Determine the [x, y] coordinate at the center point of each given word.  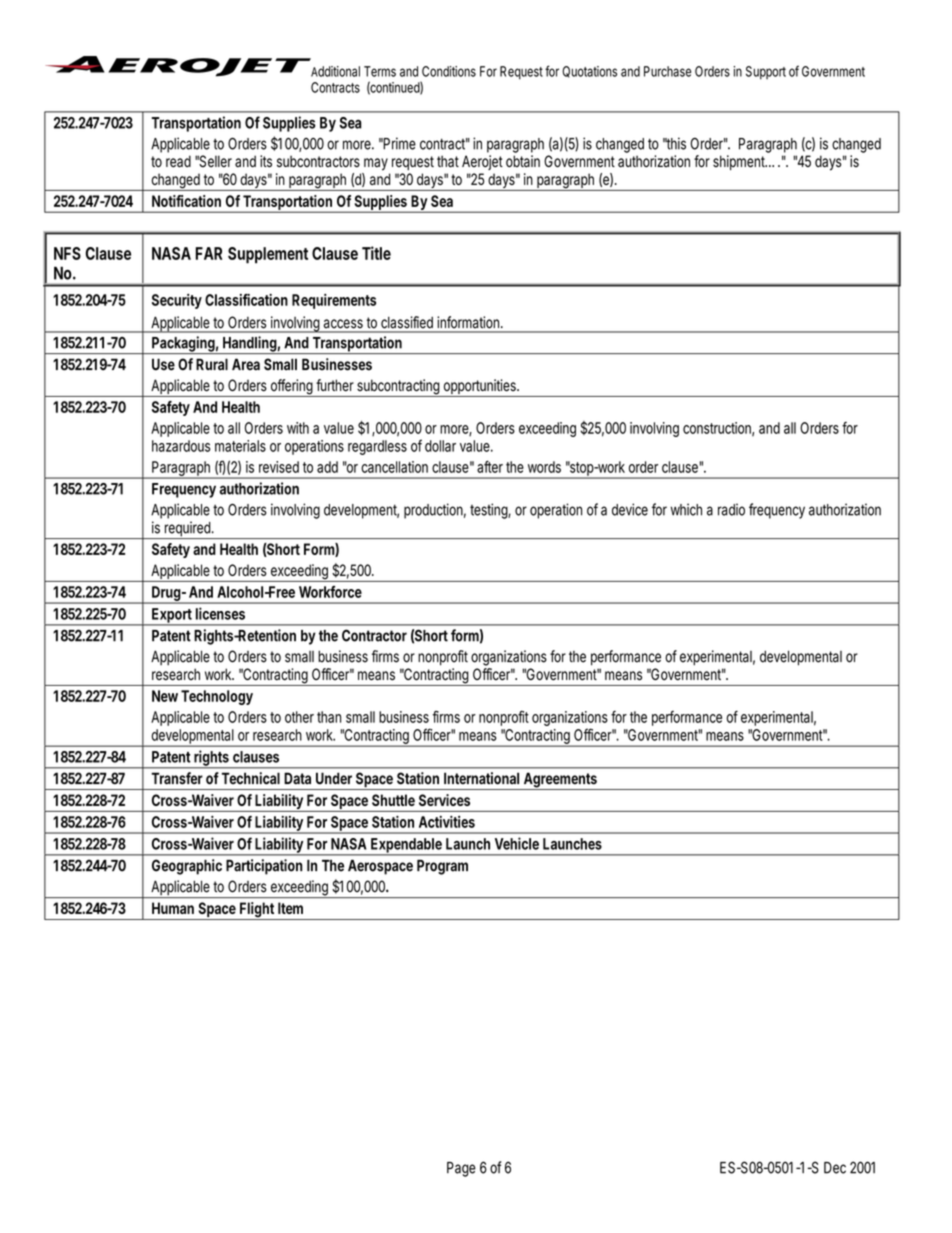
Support [766, 73]
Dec [835, 1168]
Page [461, 1169]
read [178, 161]
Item [290, 908]
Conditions [449, 71]
